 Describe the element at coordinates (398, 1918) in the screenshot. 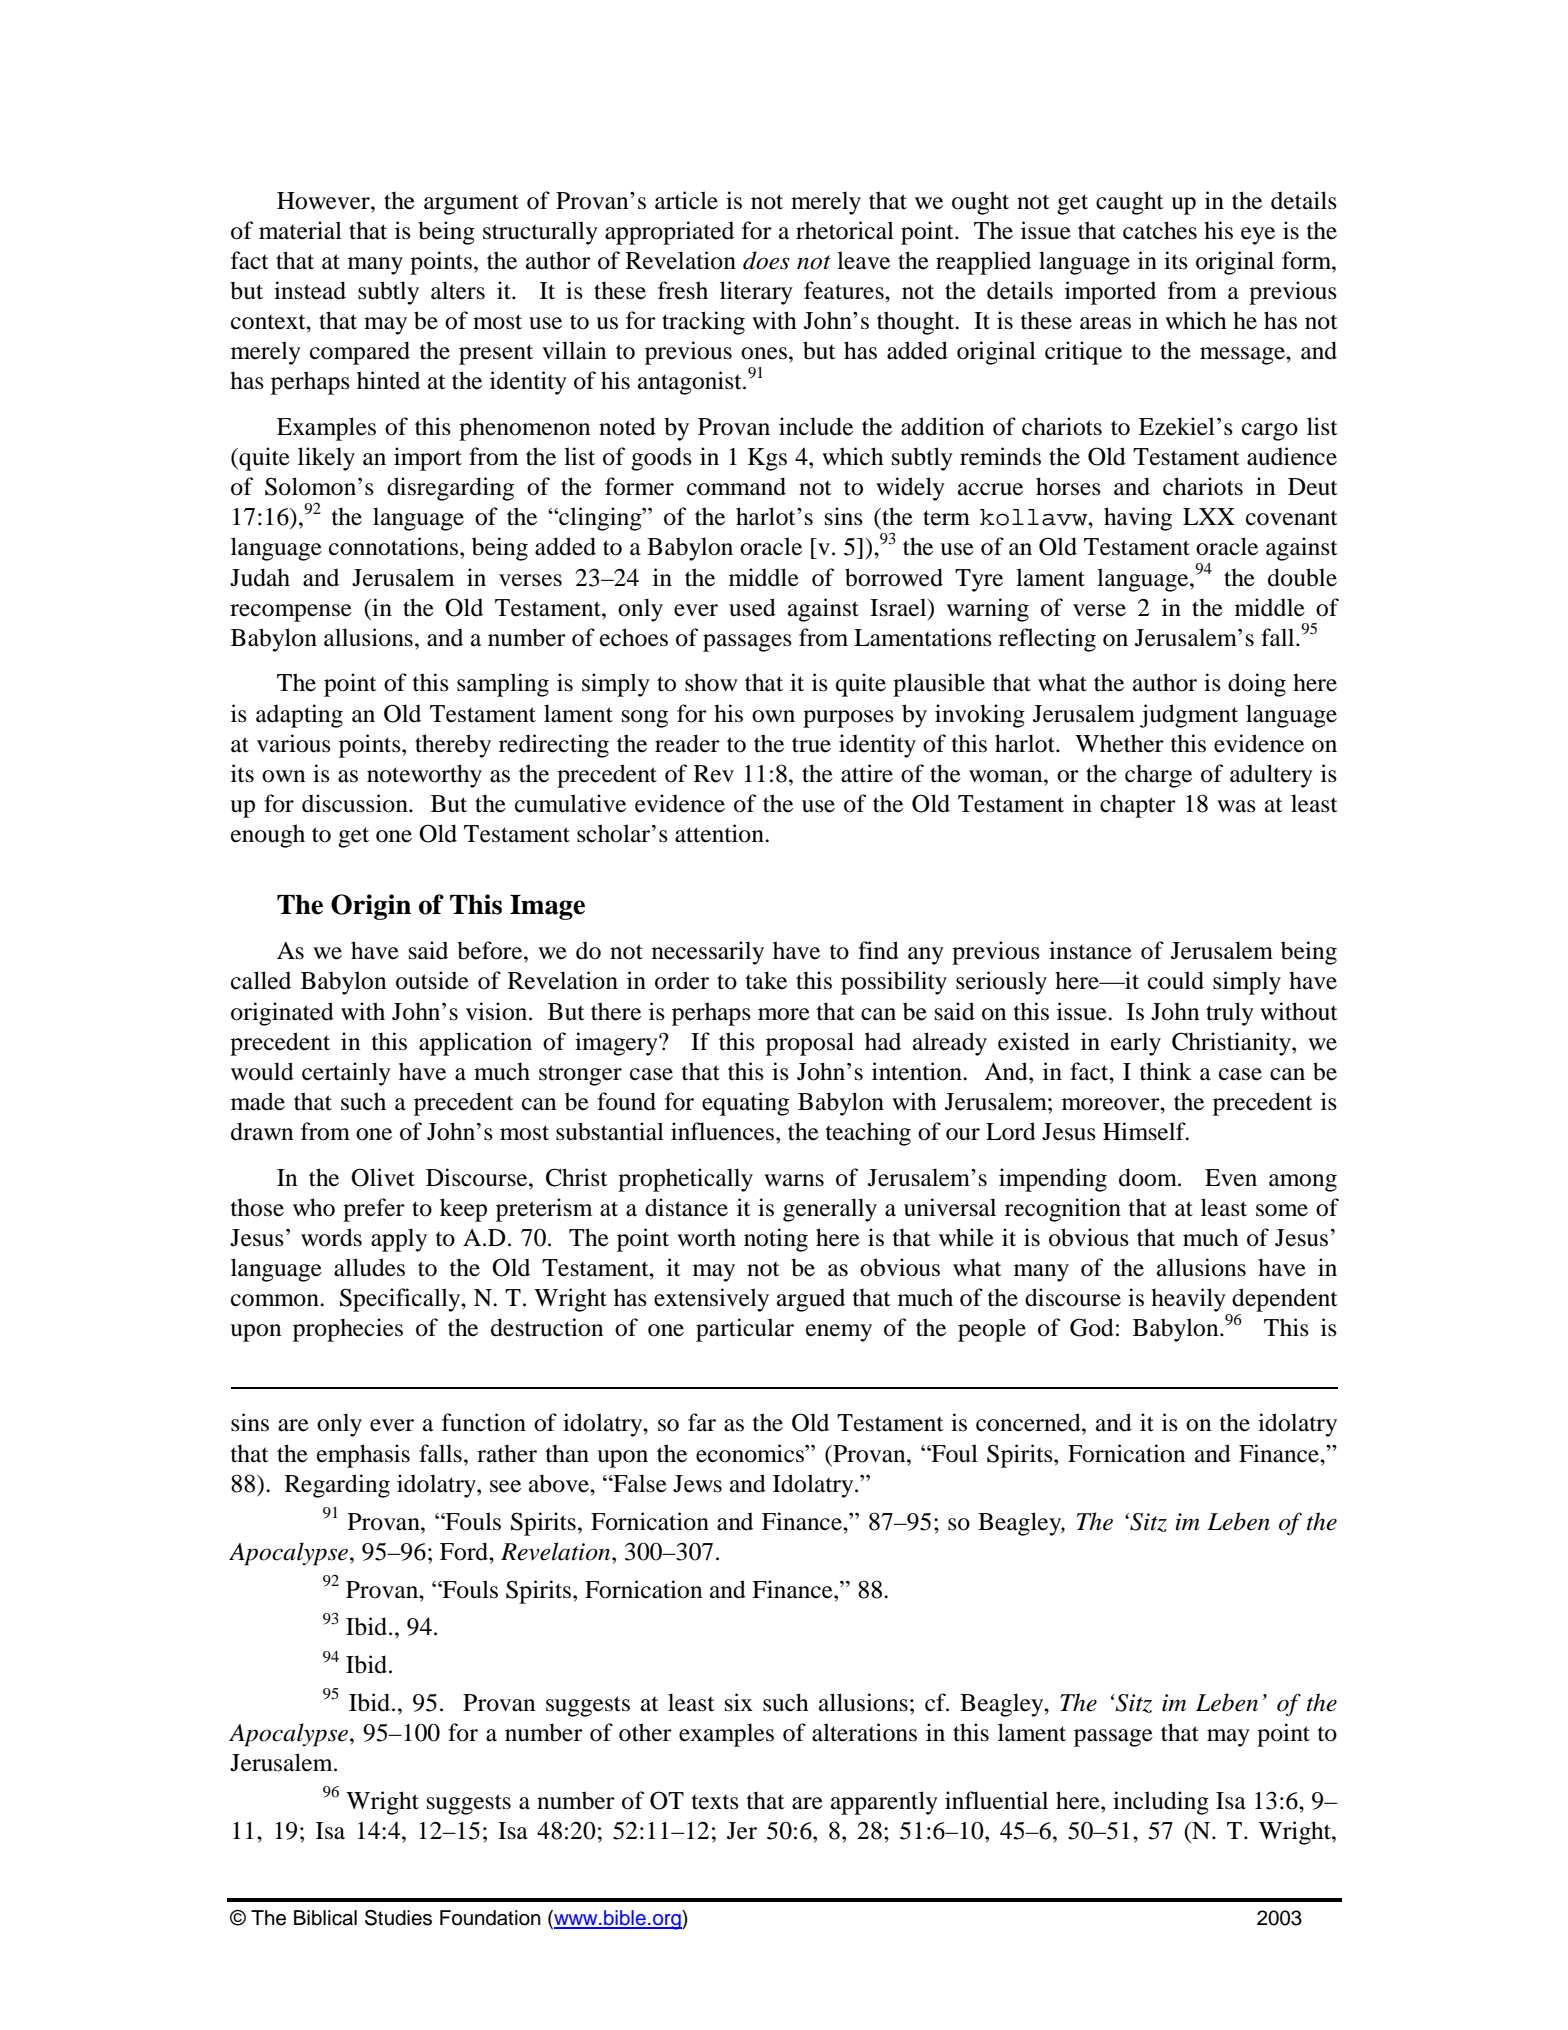

I see `Studies` at that location.
